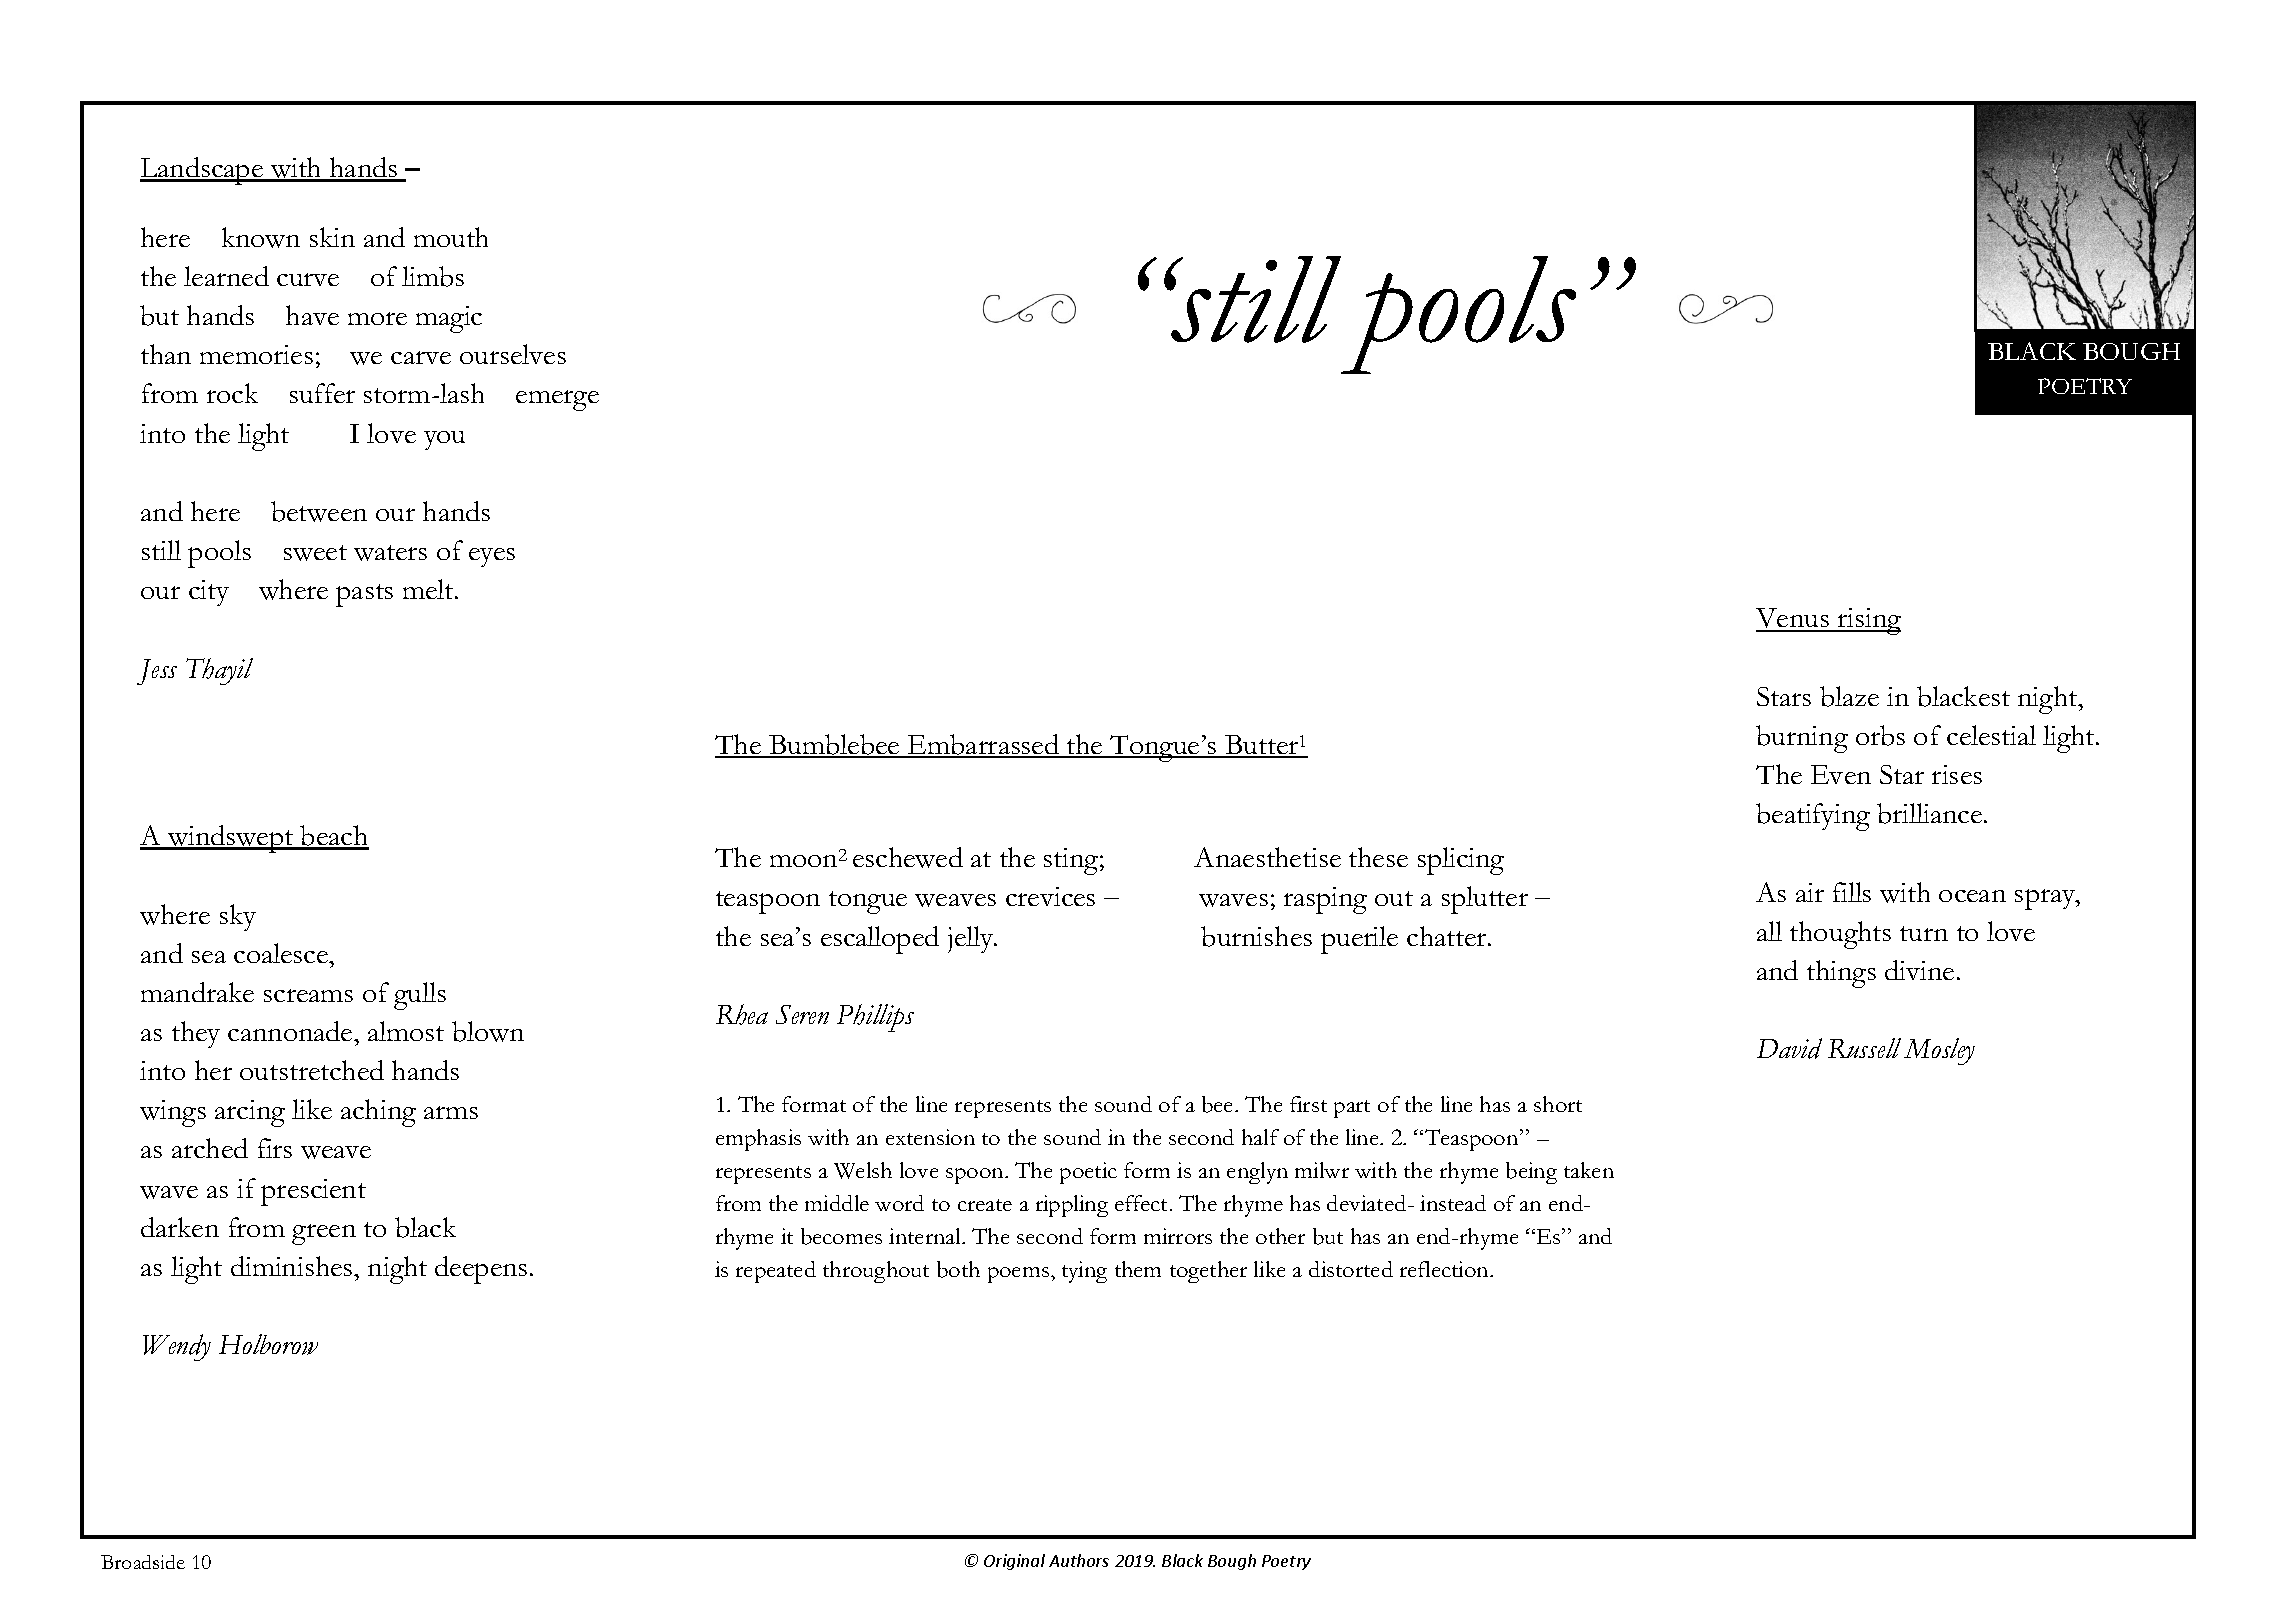 The width and height of the page is (2294, 1622). Describe the element at coordinates (1050, 896) in the page. I see `crevices` at that location.
